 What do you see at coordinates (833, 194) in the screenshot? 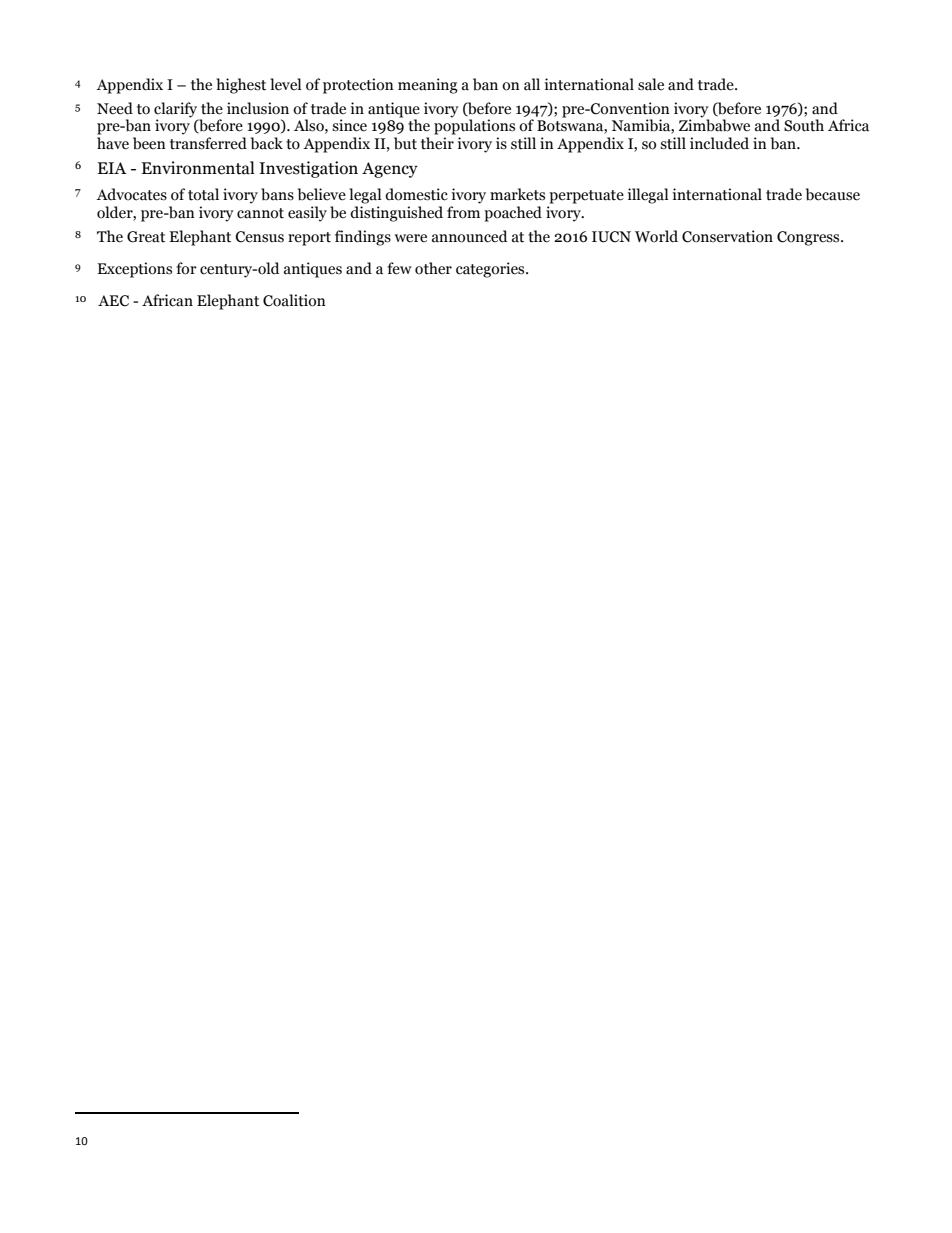
I see `because` at bounding box center [833, 194].
